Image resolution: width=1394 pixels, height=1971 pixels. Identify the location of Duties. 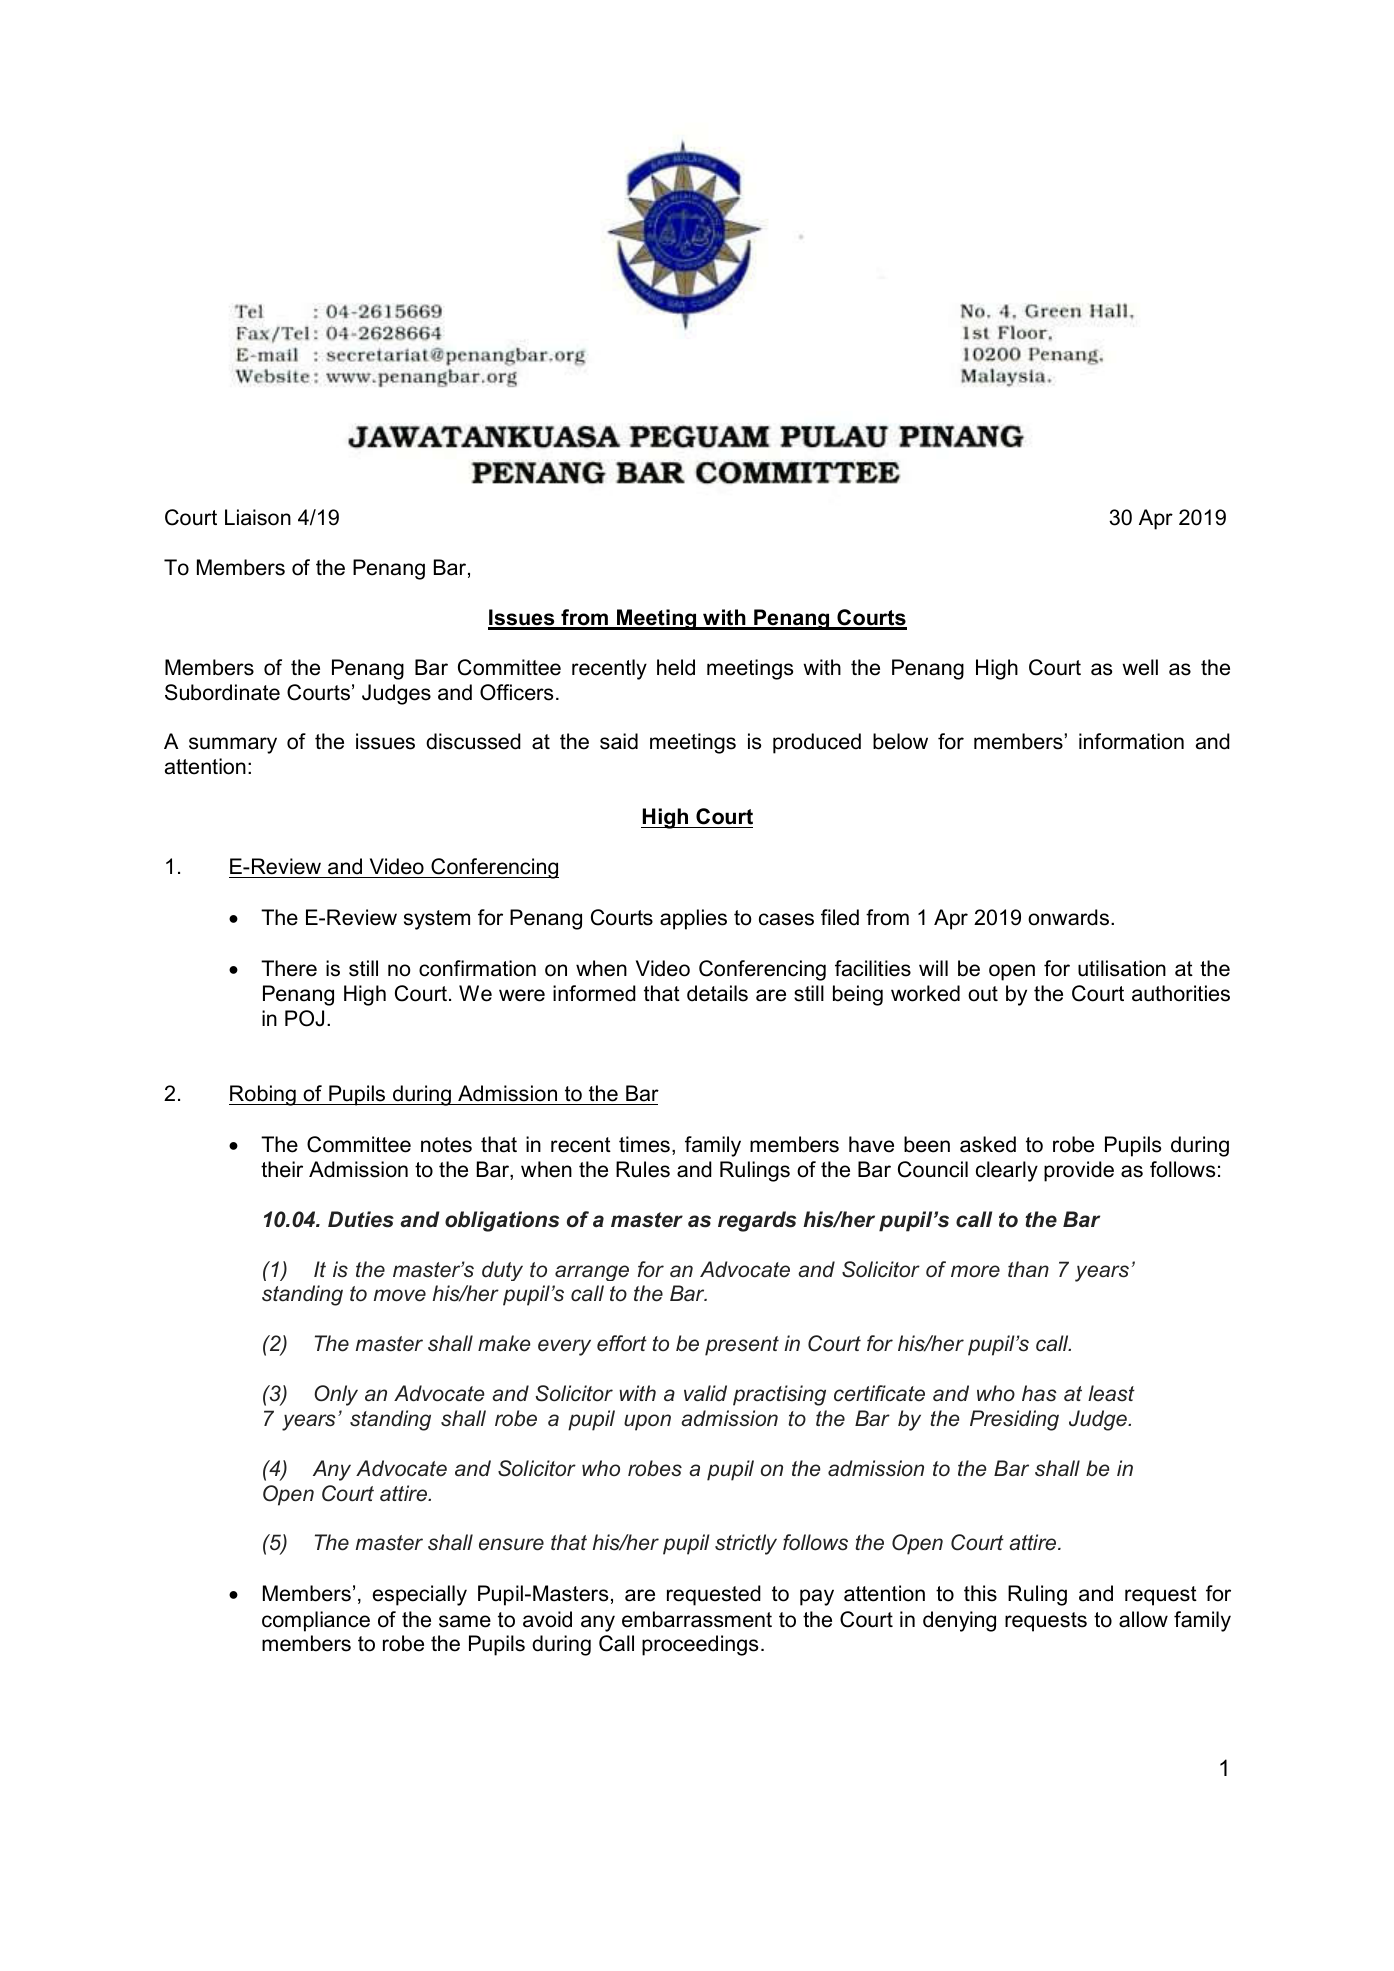
(361, 1219).
